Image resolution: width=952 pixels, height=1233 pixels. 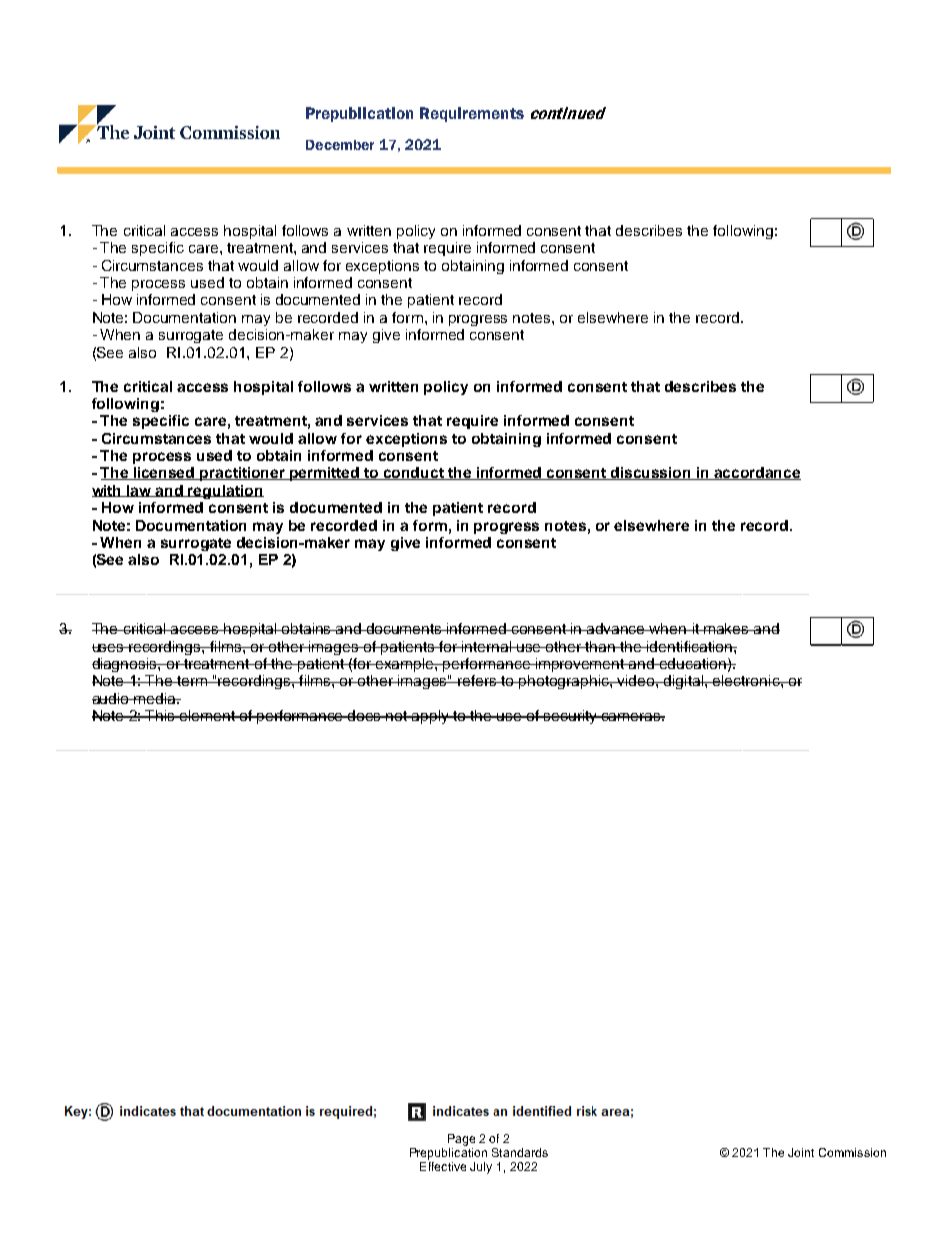 What do you see at coordinates (487, 646) in the screenshot?
I see `internal` at bounding box center [487, 646].
